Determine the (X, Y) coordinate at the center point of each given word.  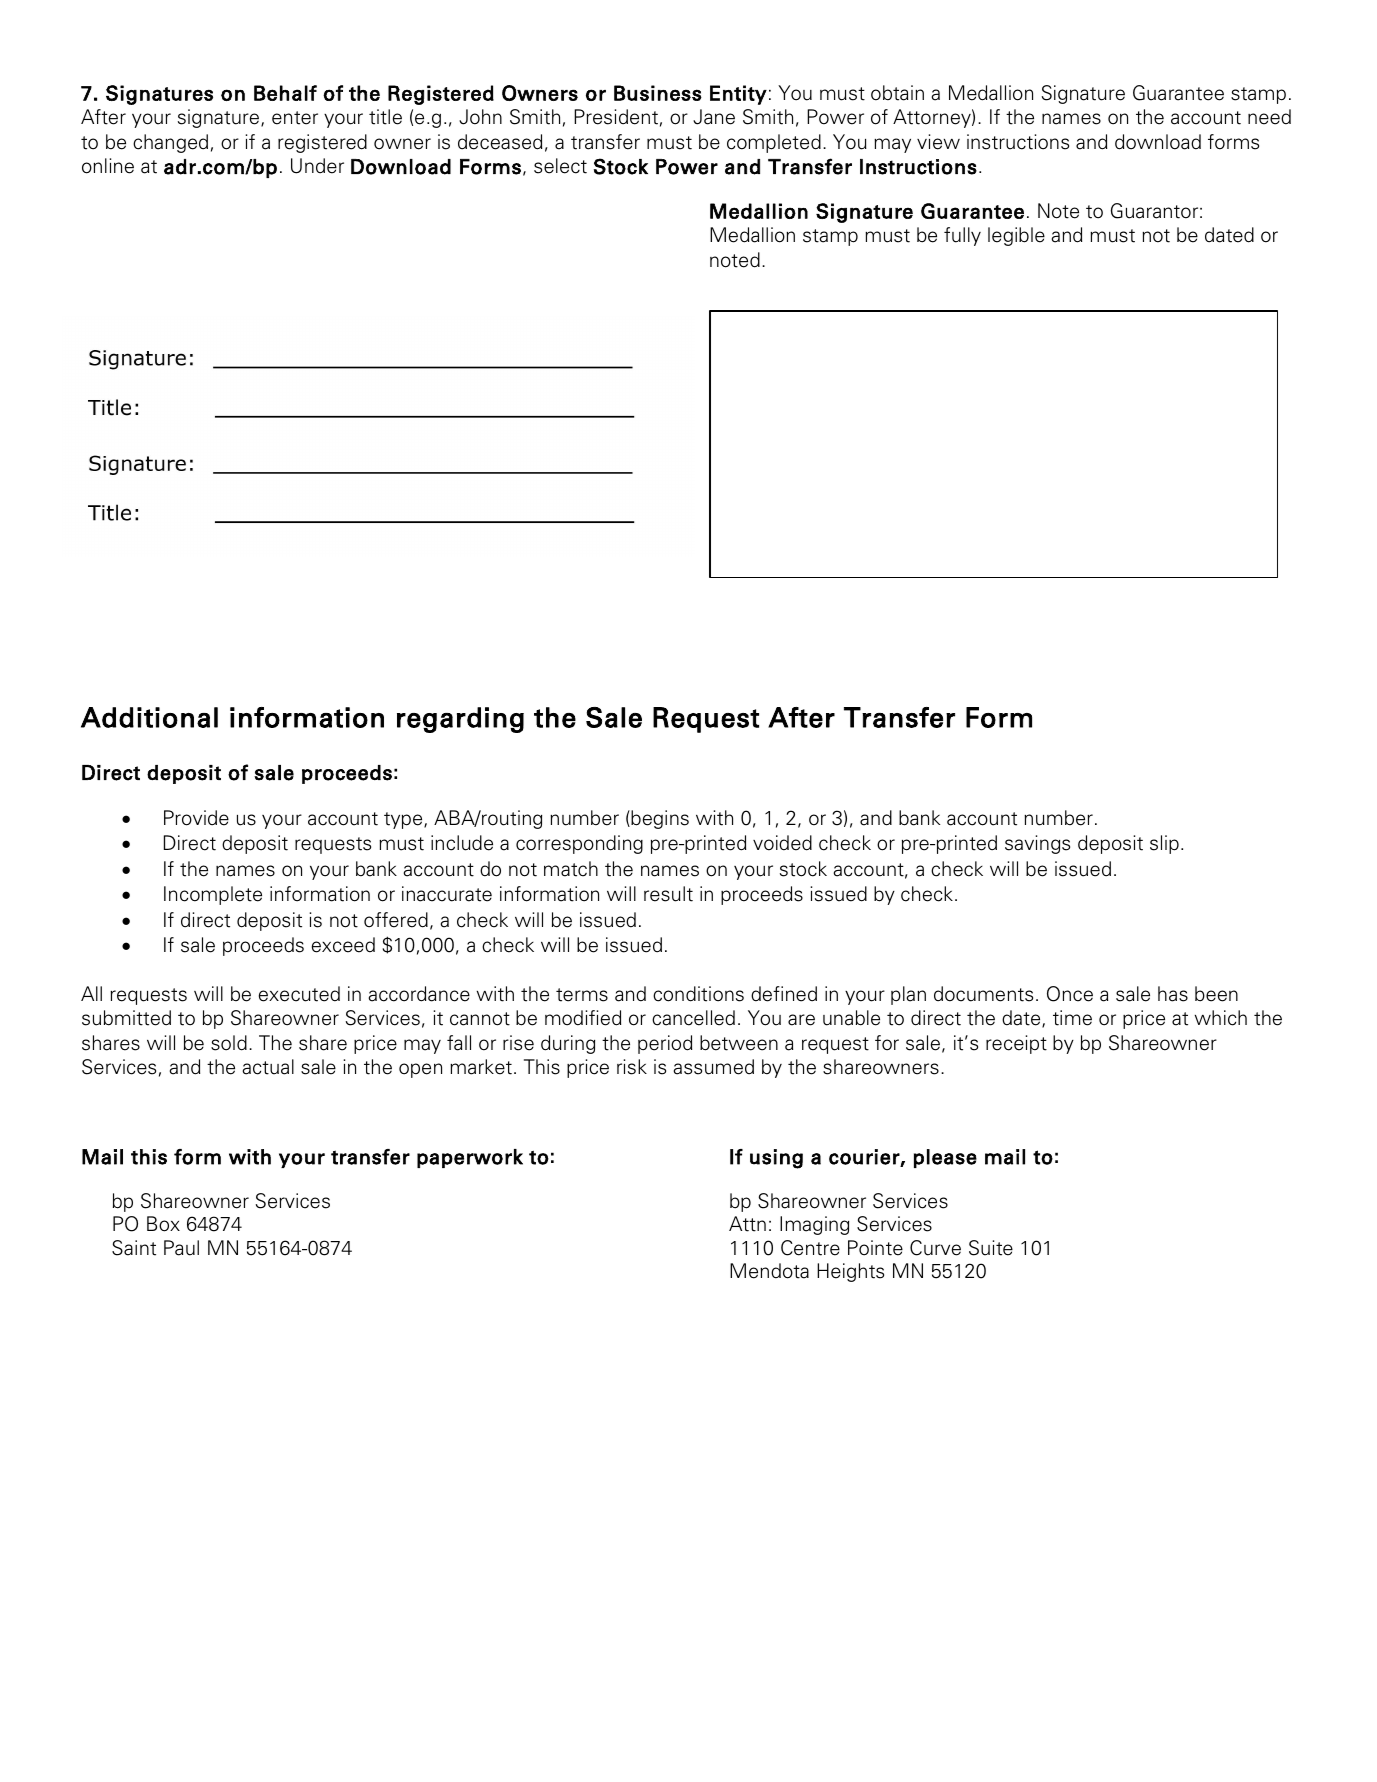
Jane (714, 117)
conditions (698, 994)
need (1269, 117)
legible (1016, 236)
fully (962, 236)
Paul (181, 1248)
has (1173, 994)
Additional (149, 717)
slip (1164, 844)
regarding (460, 720)
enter (295, 118)
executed (299, 994)
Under (317, 166)
